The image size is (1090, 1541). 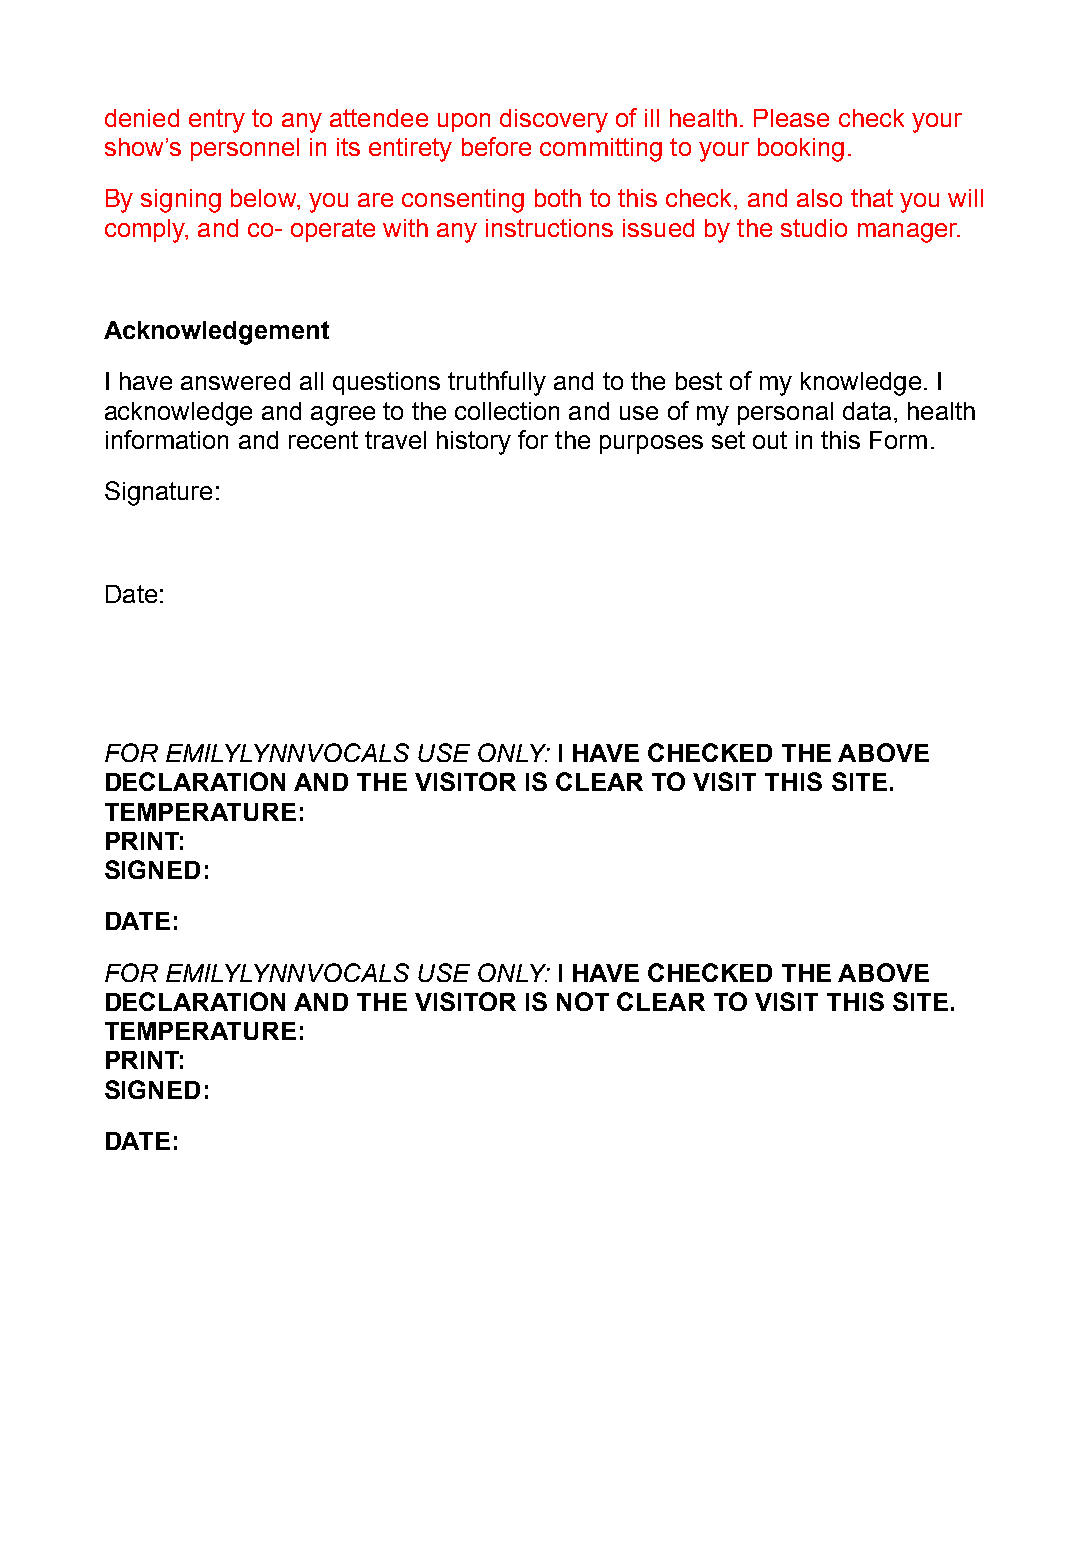 I want to click on NOT, so click(x=583, y=1001).
